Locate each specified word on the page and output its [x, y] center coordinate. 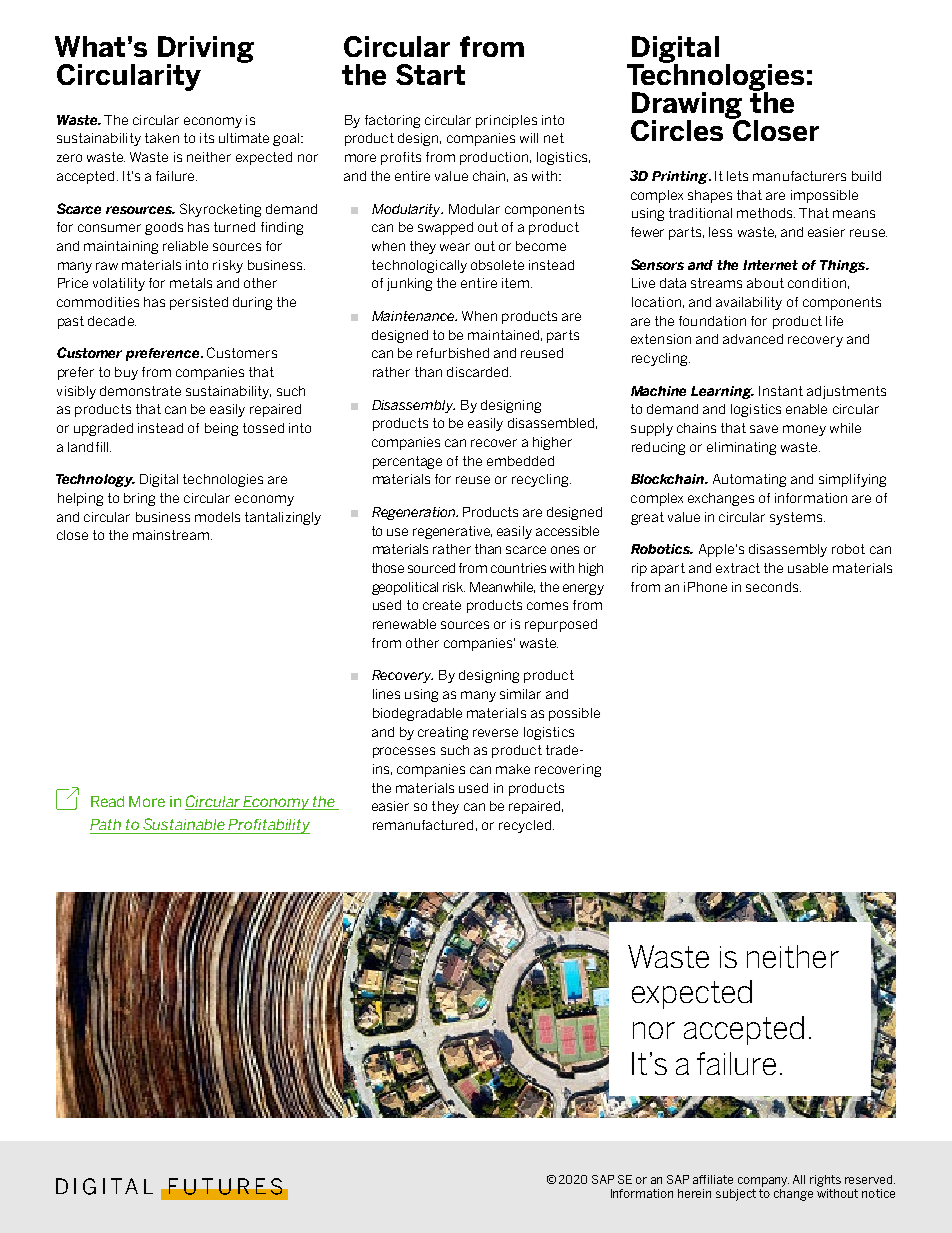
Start [430, 74]
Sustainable [184, 824]
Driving [206, 50]
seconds [773, 587]
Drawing [688, 106]
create [442, 605]
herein [694, 1193]
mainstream [172, 535]
